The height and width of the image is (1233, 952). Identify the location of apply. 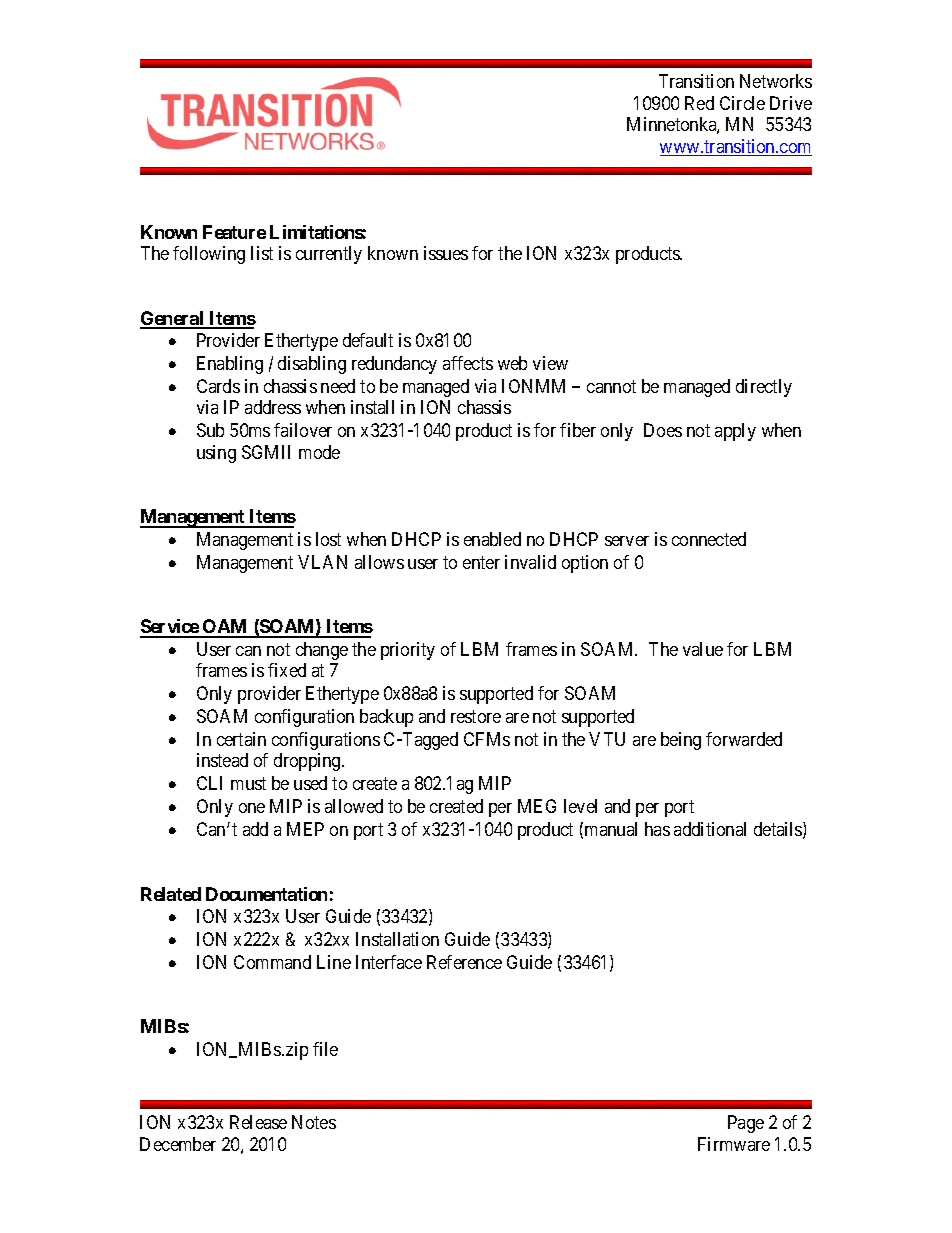
(735, 432).
